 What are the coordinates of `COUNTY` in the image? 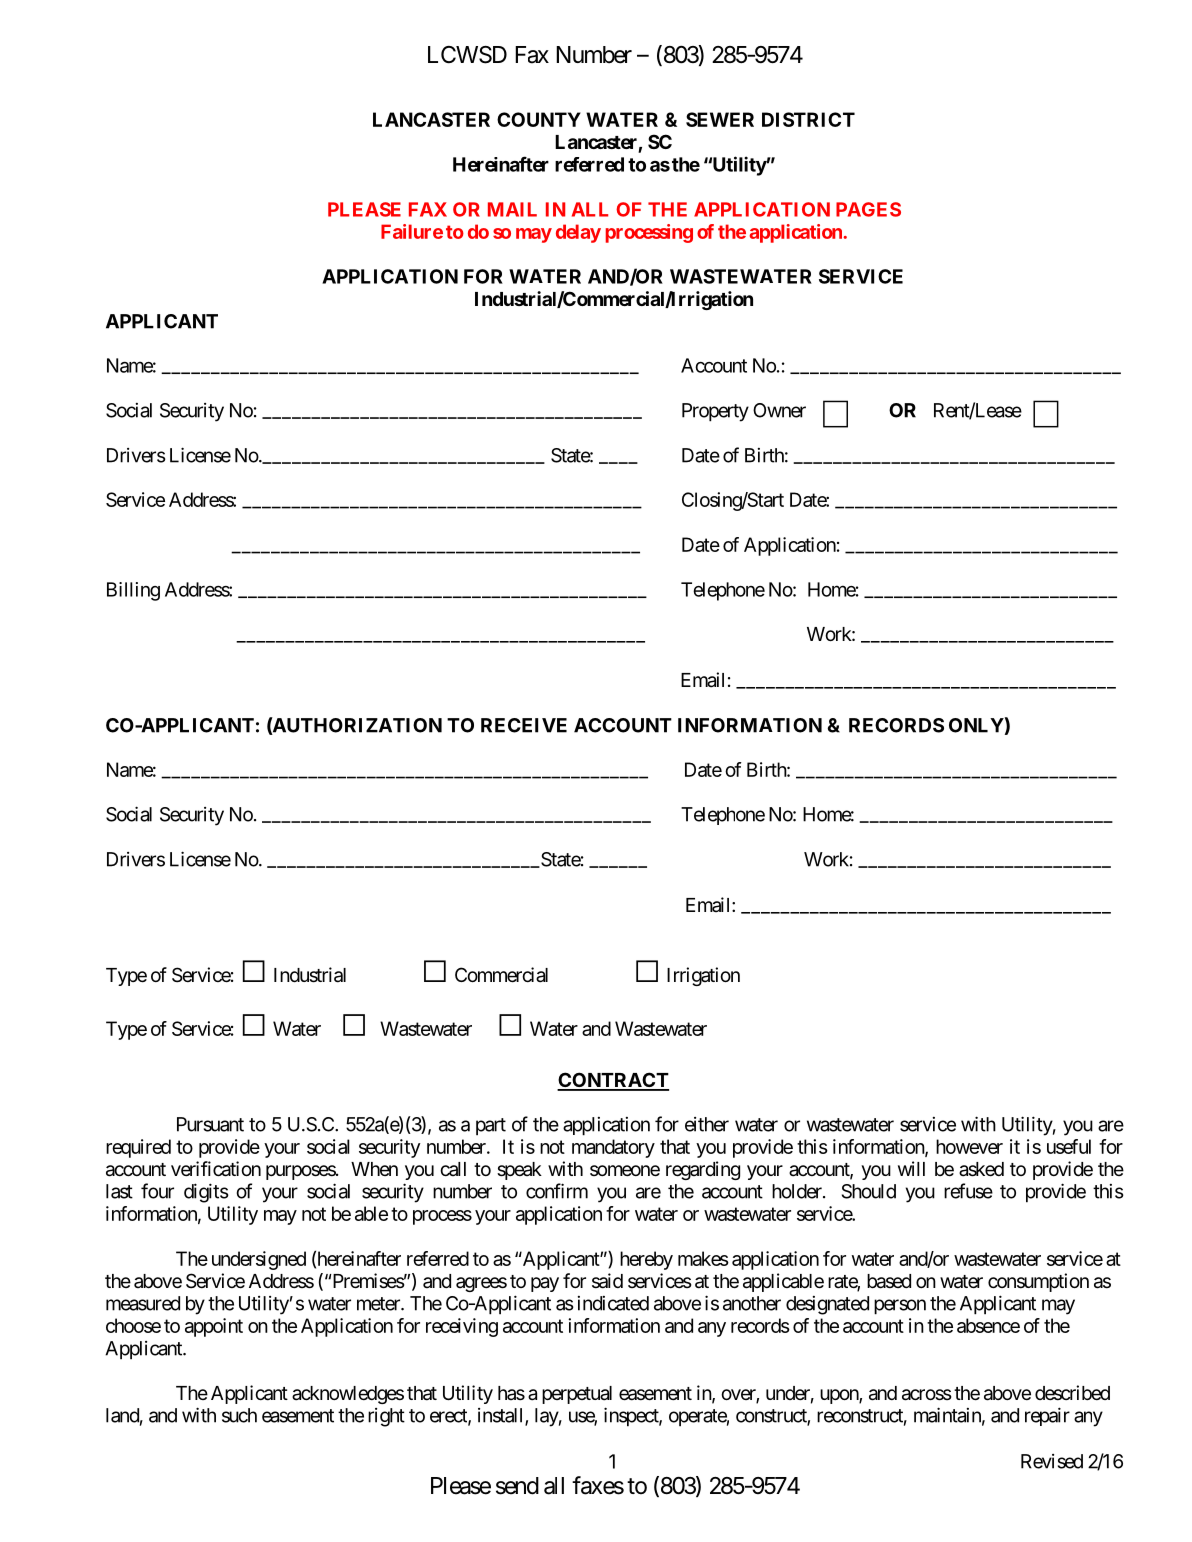 It's located at (539, 119).
